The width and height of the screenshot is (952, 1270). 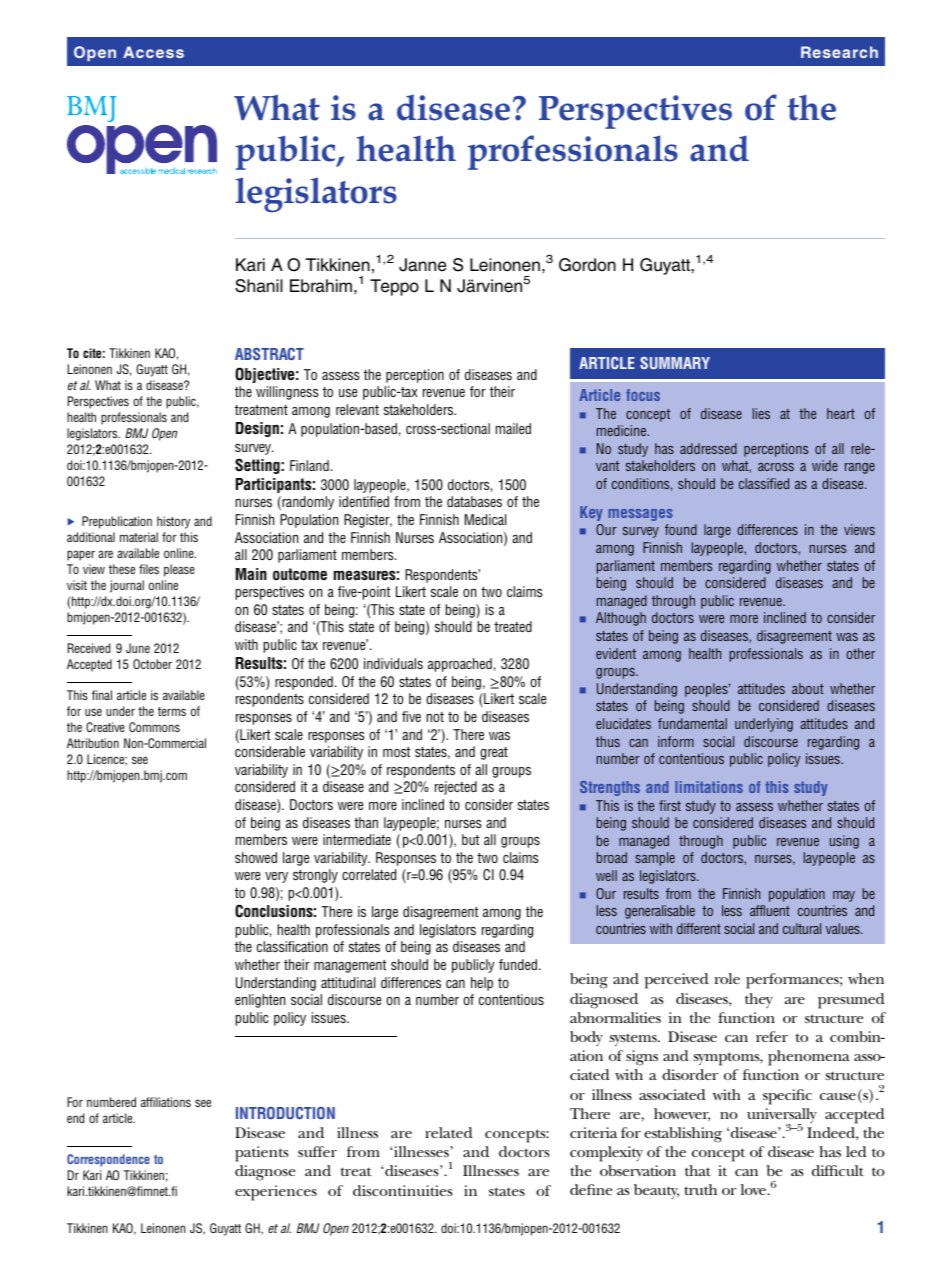 What do you see at coordinates (138, 648) in the screenshot?
I see `June` at bounding box center [138, 648].
